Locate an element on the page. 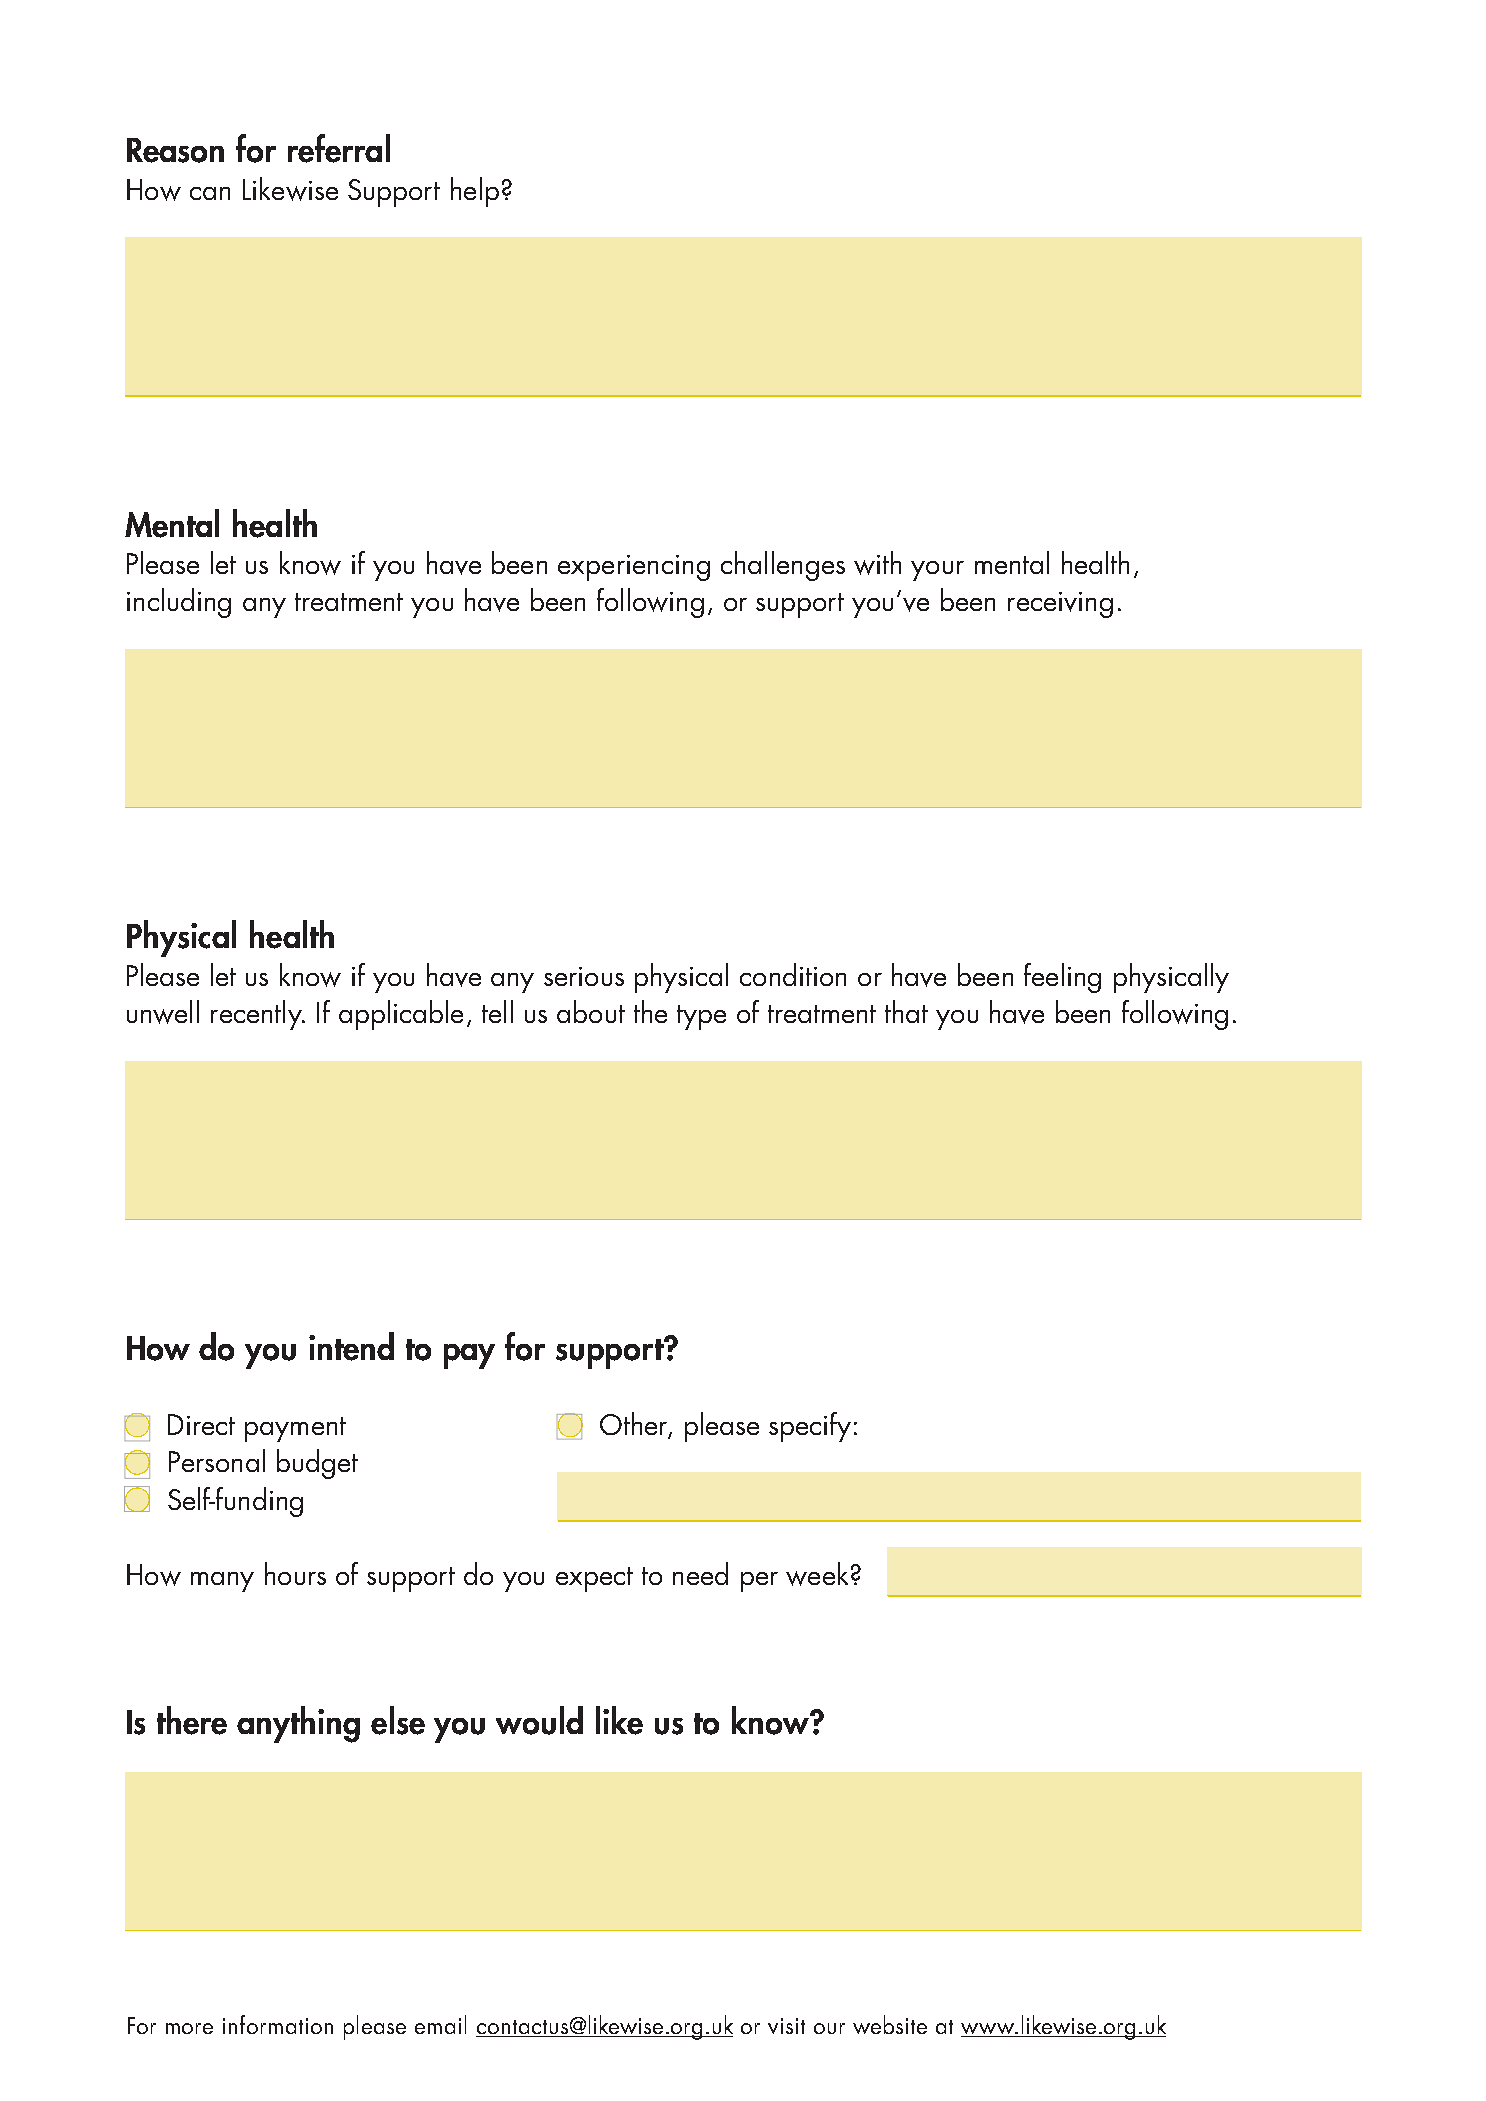  your is located at coordinates (937, 571).
